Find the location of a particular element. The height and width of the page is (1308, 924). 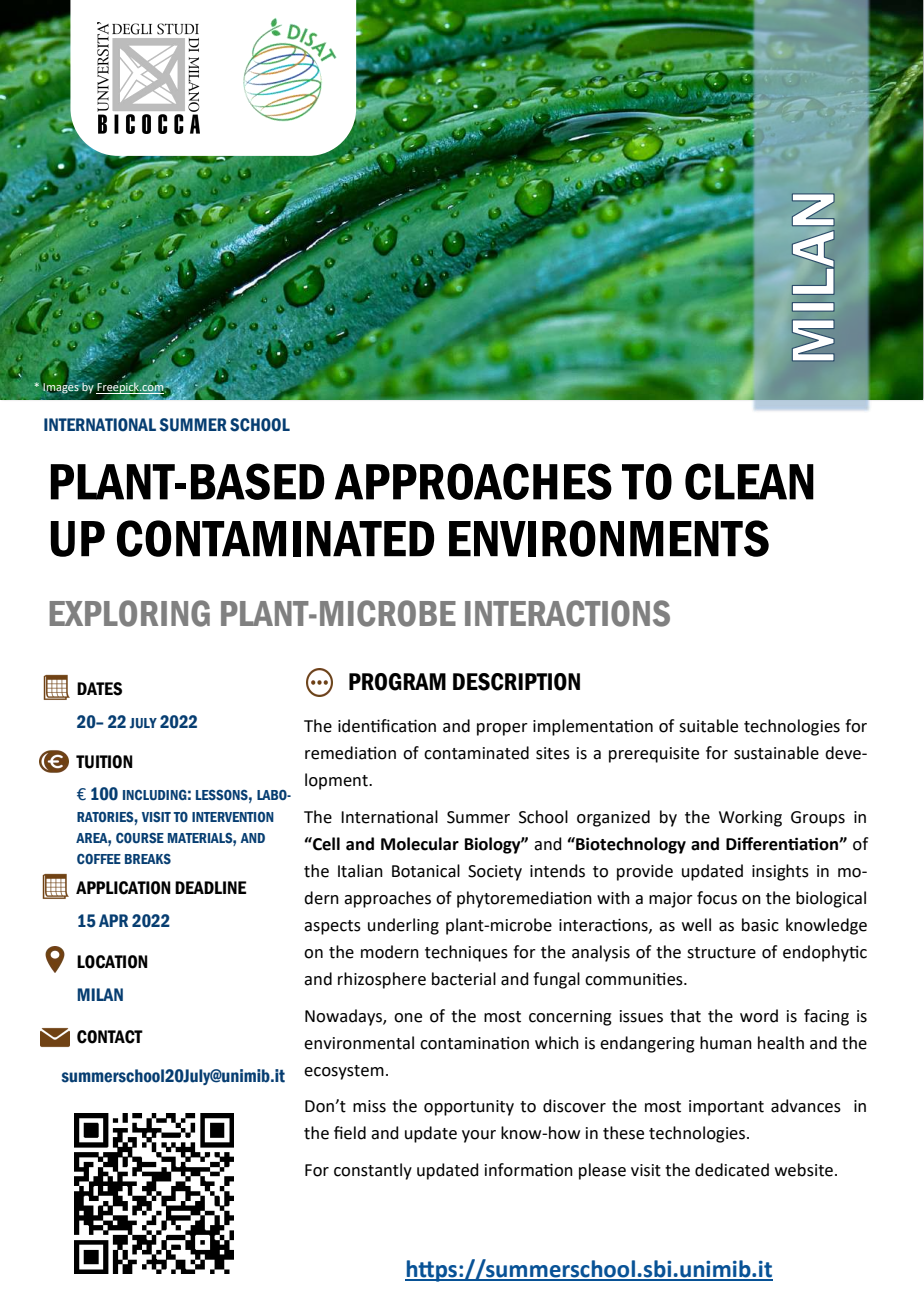

APPLICATION is located at coordinates (123, 888).
